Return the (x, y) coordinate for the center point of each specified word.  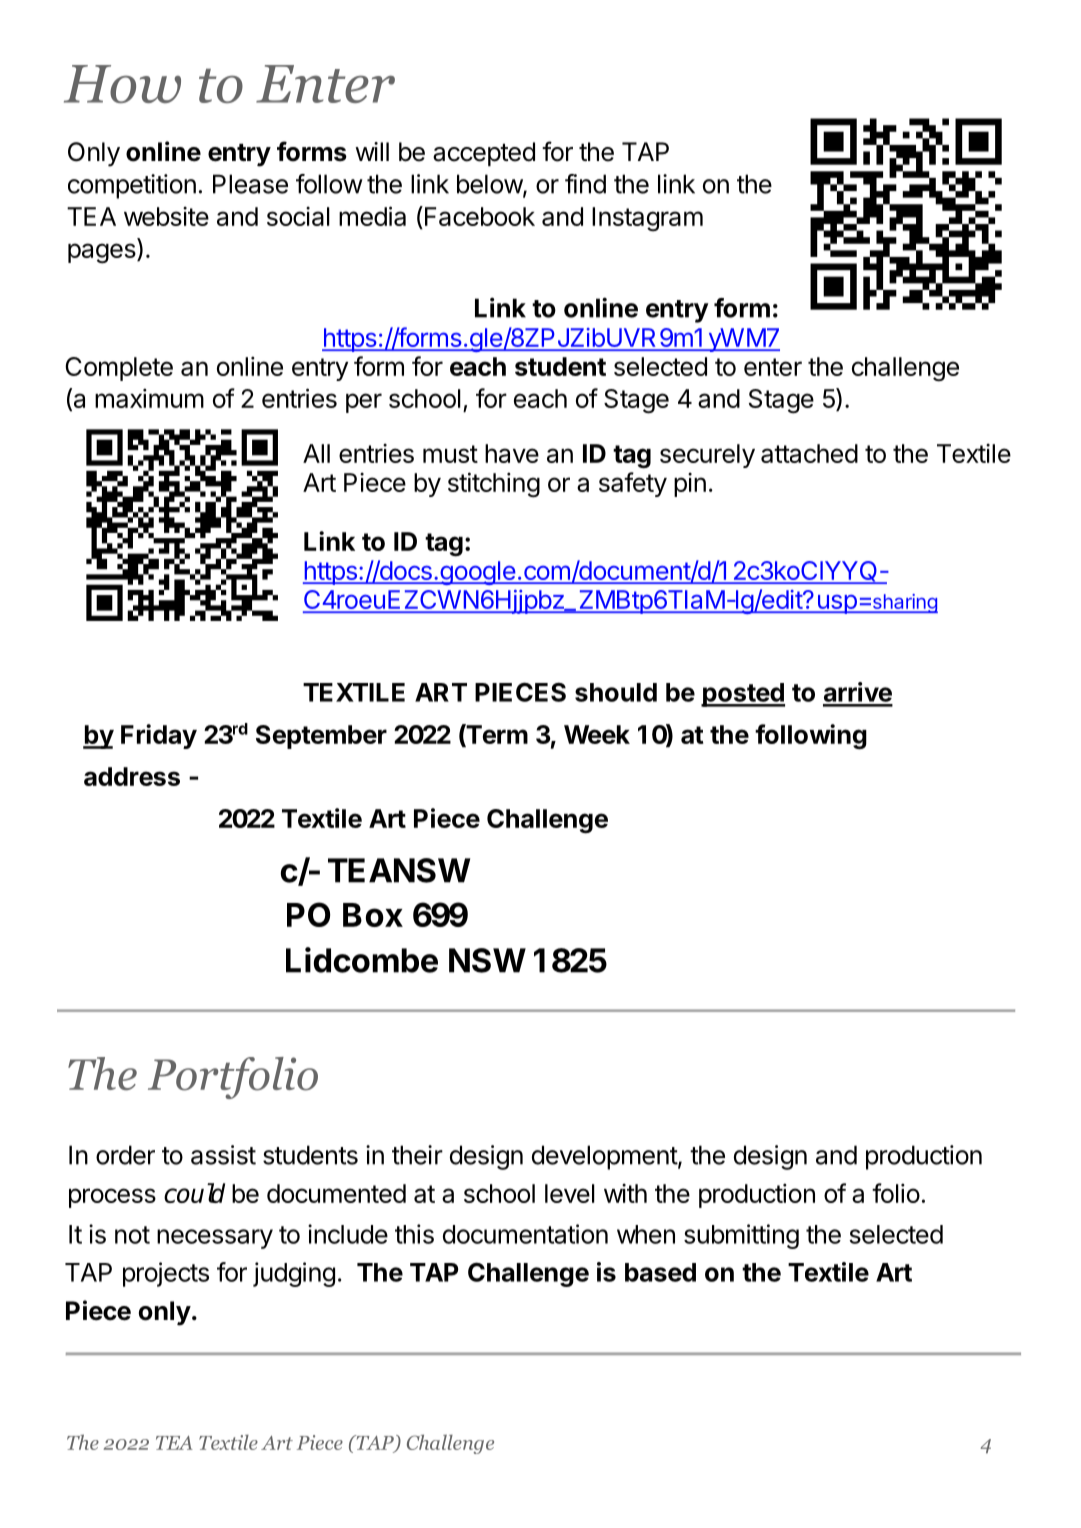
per (364, 403)
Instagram (647, 219)
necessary (215, 1239)
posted (743, 695)
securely (707, 456)
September (321, 737)
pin (690, 484)
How (122, 84)
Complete (119, 369)
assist (223, 1155)
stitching (494, 485)
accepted (484, 154)
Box (373, 915)
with (625, 1193)
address (132, 776)
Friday (159, 736)
